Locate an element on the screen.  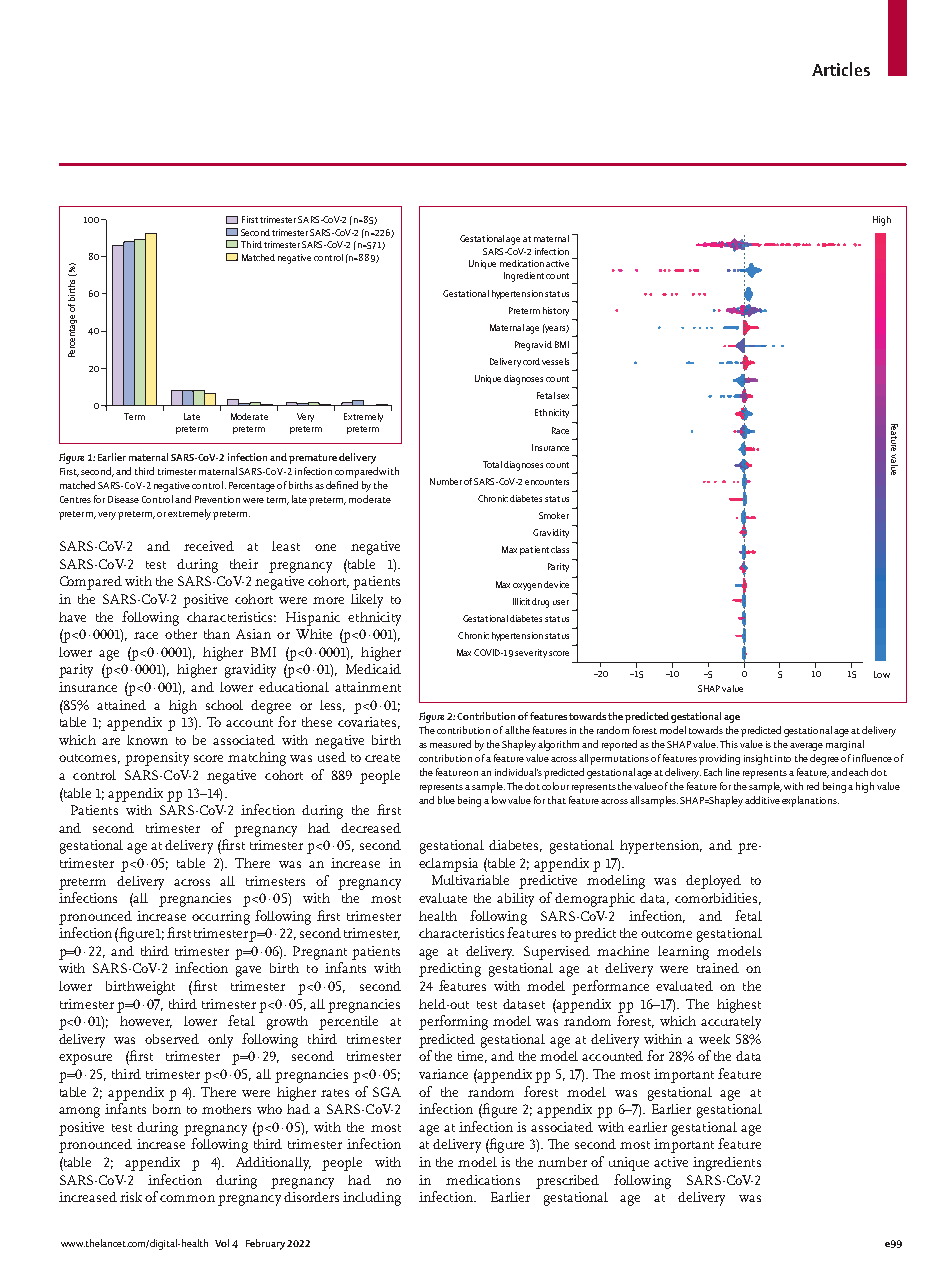
severity is located at coordinates (531, 653).
